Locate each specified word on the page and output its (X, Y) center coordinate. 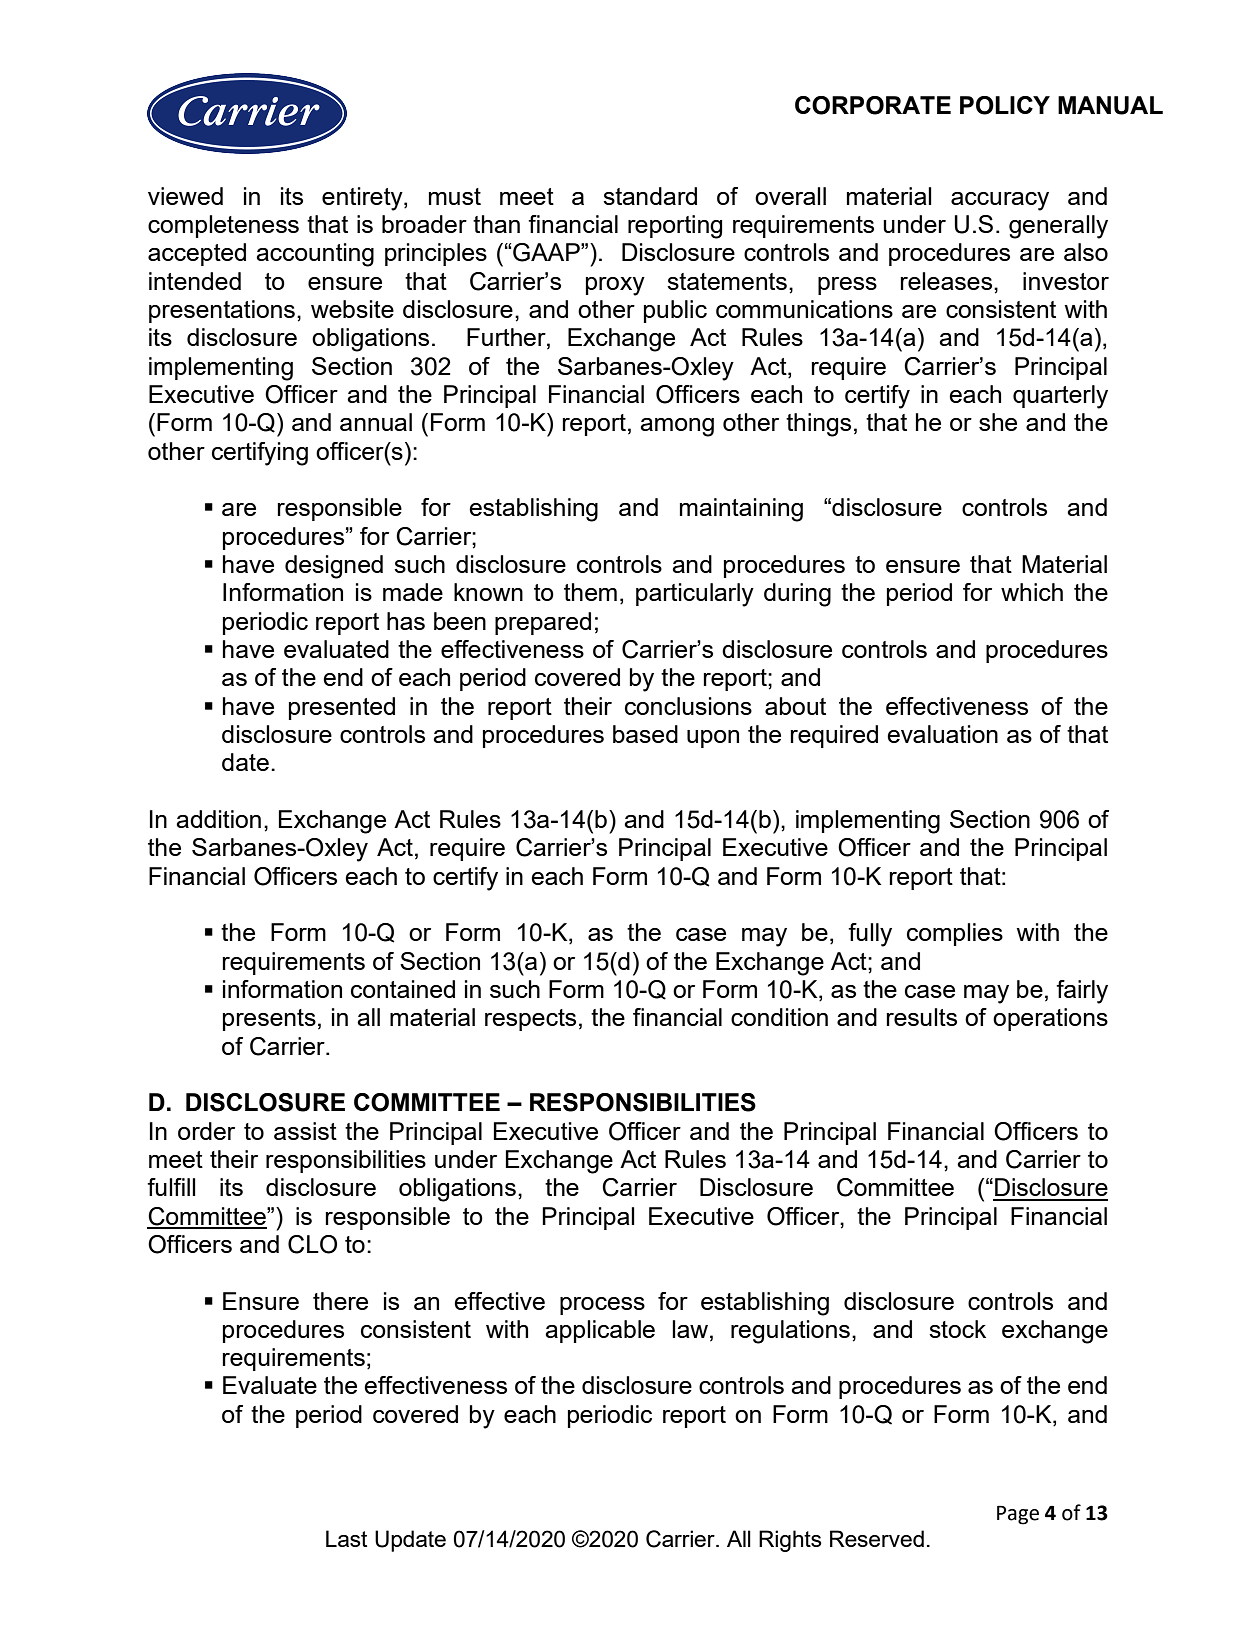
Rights (790, 1541)
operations (1050, 1019)
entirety (363, 199)
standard (650, 196)
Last (346, 1538)
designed (334, 567)
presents (269, 1020)
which (1032, 592)
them (590, 592)
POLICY (1005, 105)
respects (530, 1020)
